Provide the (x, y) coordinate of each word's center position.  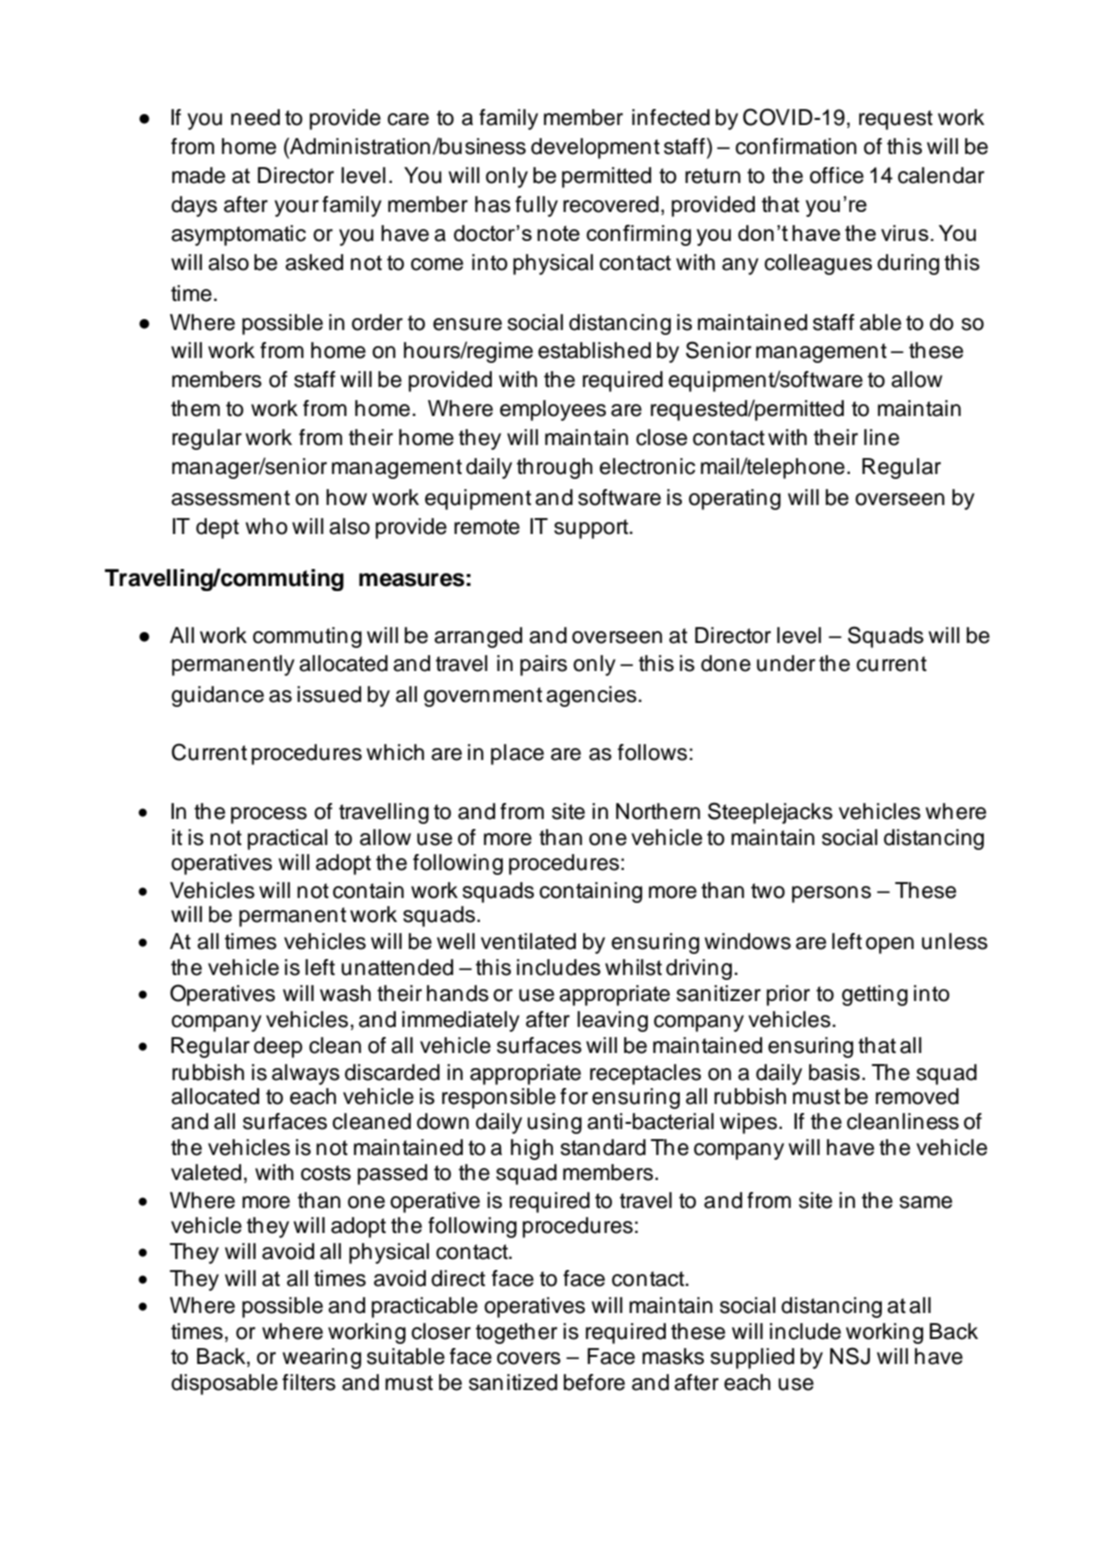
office (837, 175)
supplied (752, 1358)
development (595, 148)
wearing (322, 1358)
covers (529, 1358)
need (255, 117)
